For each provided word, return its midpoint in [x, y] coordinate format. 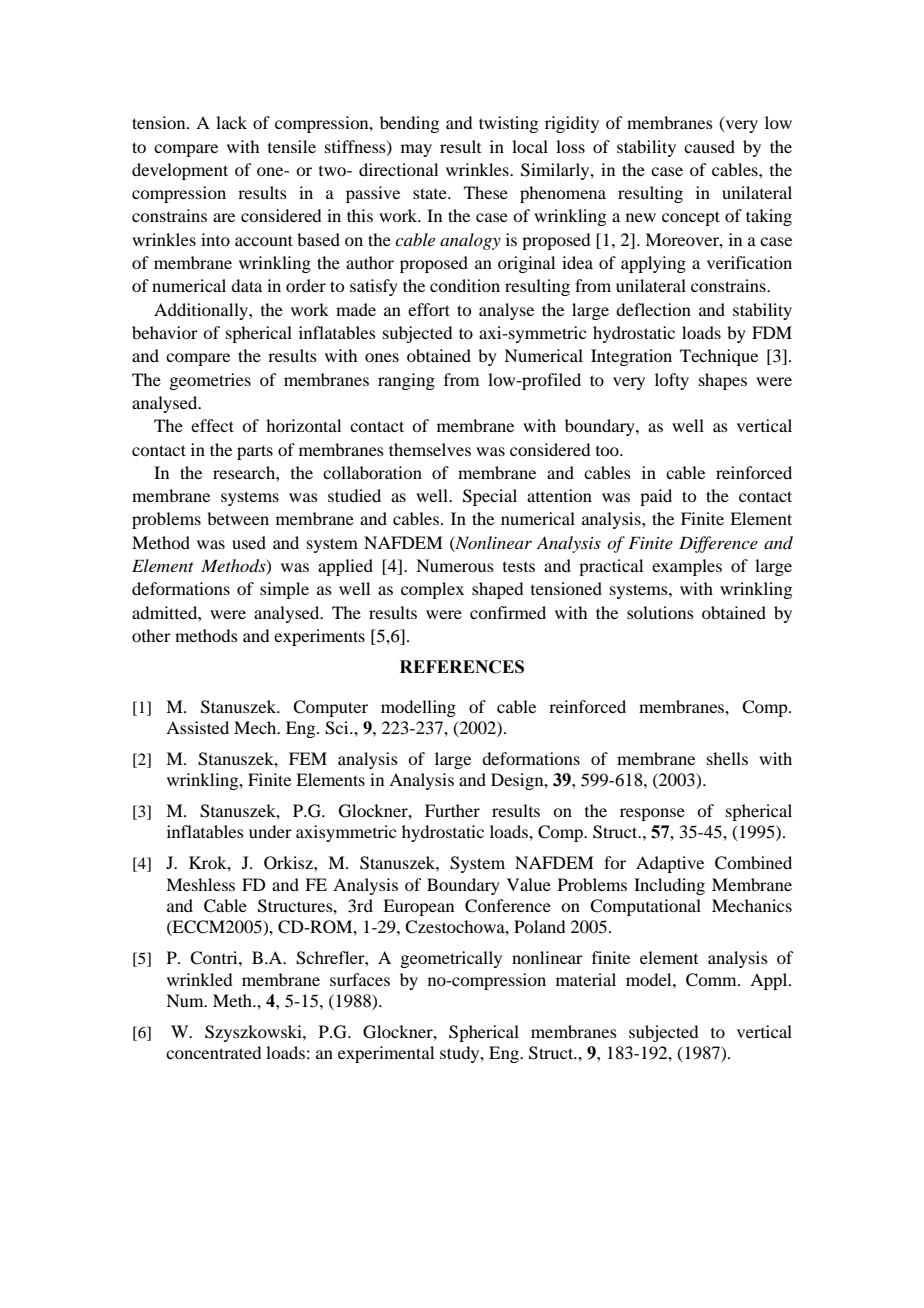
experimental [386, 1054]
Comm [712, 980]
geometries [210, 381]
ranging [406, 381]
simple [284, 590]
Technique [719, 357]
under [270, 831]
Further [452, 810]
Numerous [455, 565]
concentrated [213, 1052]
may [416, 150]
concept [691, 218]
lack [231, 122]
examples [687, 567]
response [652, 814]
